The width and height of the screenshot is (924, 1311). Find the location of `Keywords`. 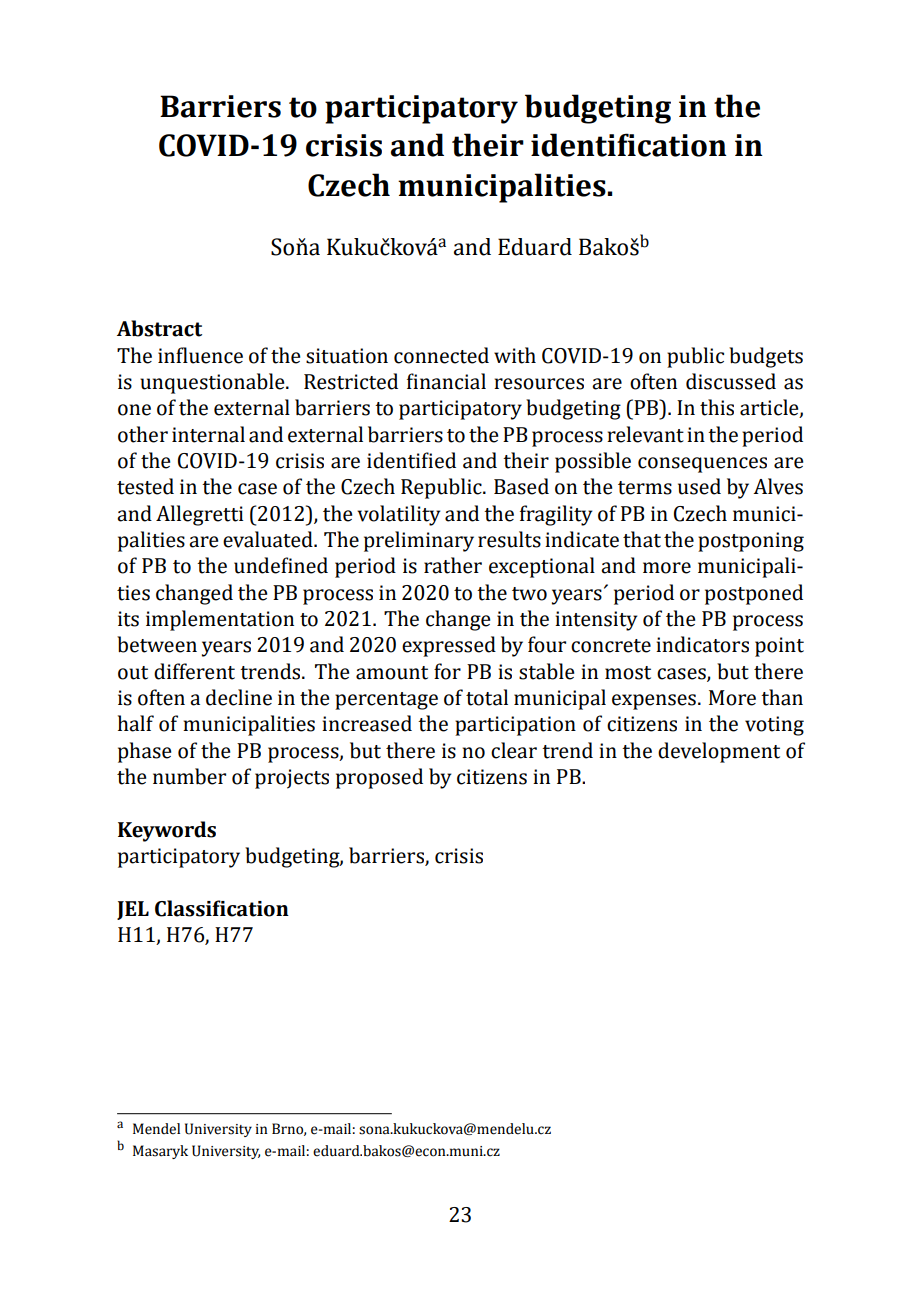

Keywords is located at coordinates (167, 831).
